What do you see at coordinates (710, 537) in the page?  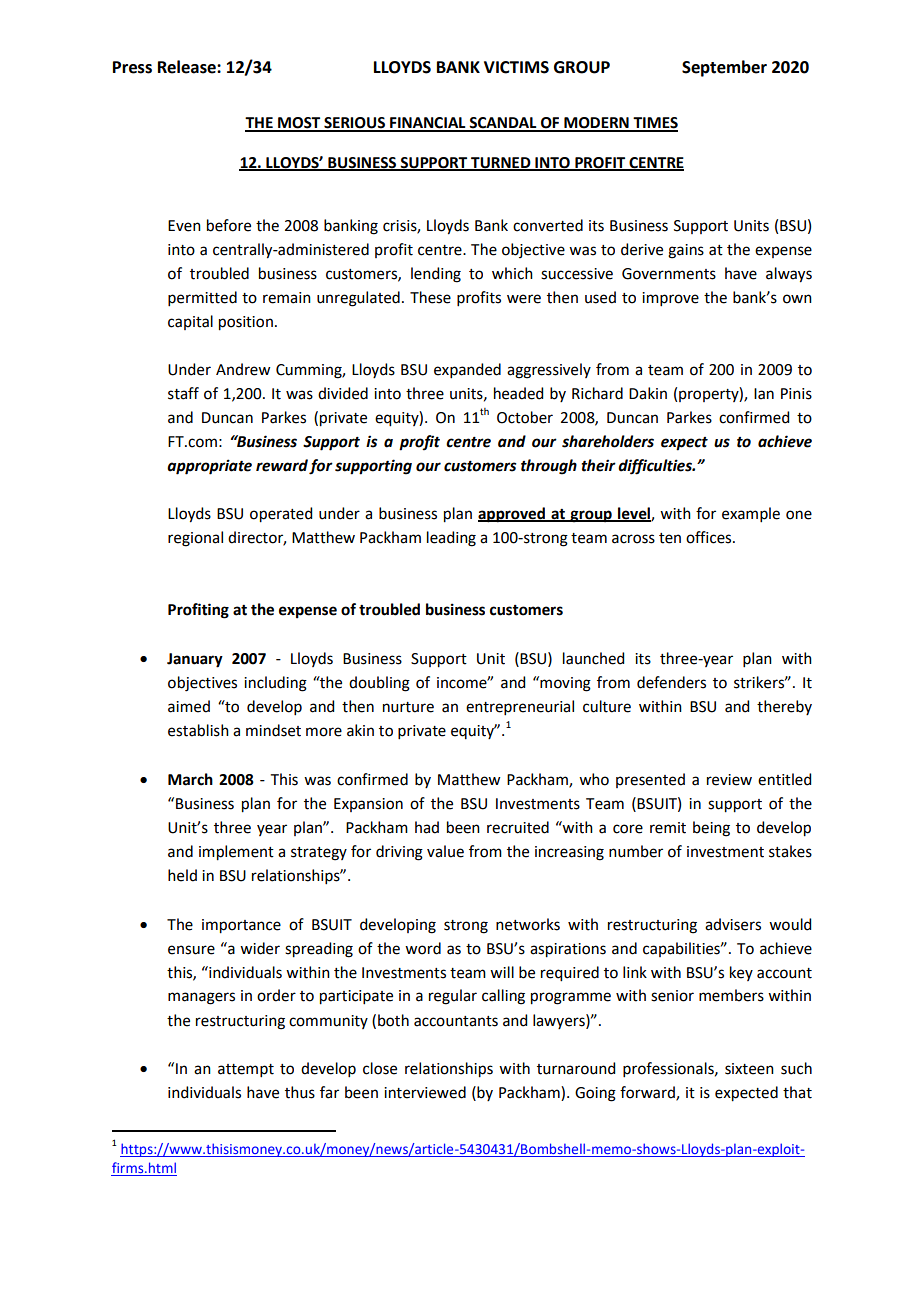 I see `offices` at bounding box center [710, 537].
